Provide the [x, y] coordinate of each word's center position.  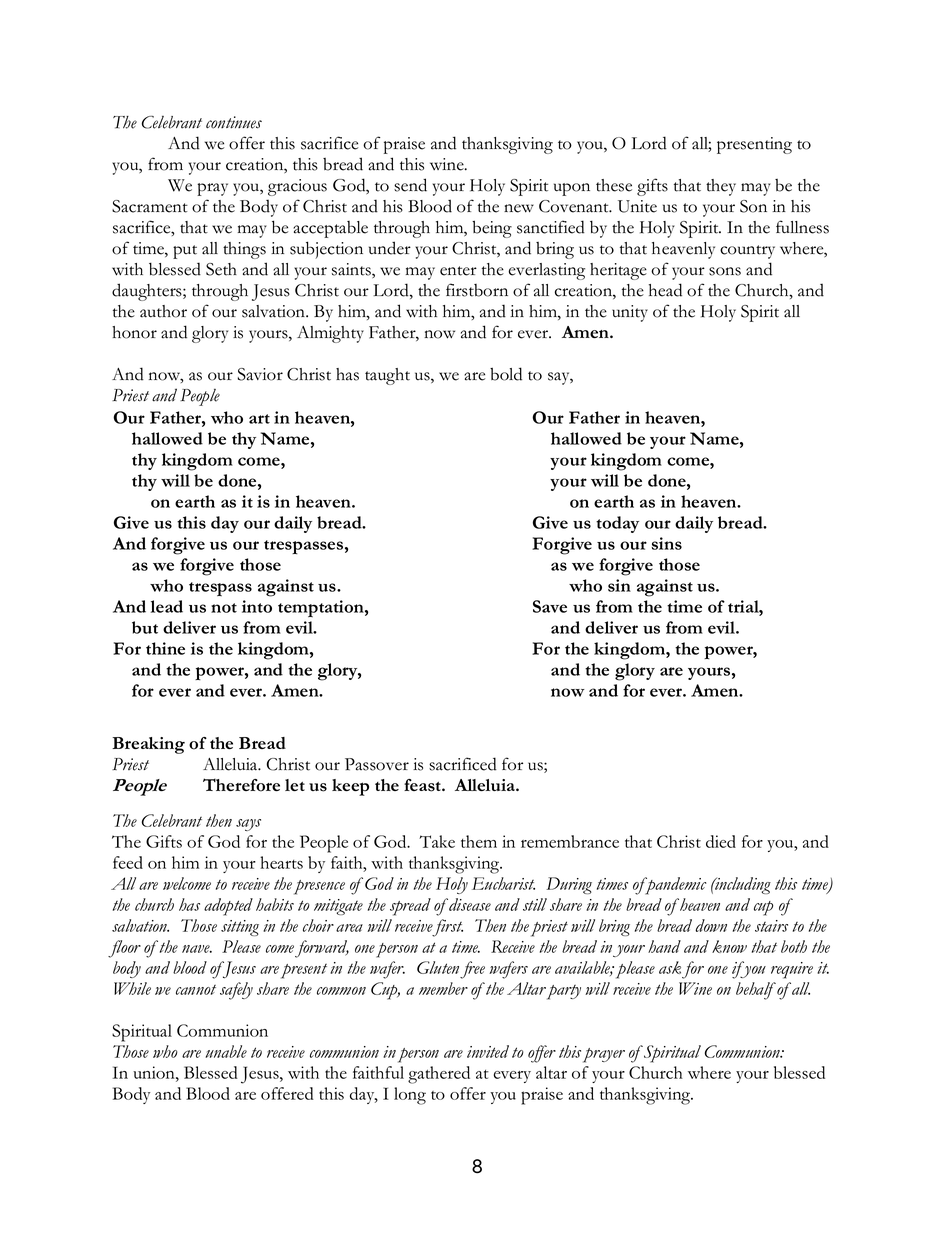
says [248, 825]
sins [666, 543]
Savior [260, 374]
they [721, 187]
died [721, 841]
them [479, 841]
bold [506, 374]
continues [234, 122]
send [410, 185]
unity [630, 313]
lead [167, 606]
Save [550, 606]
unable [226, 1051]
